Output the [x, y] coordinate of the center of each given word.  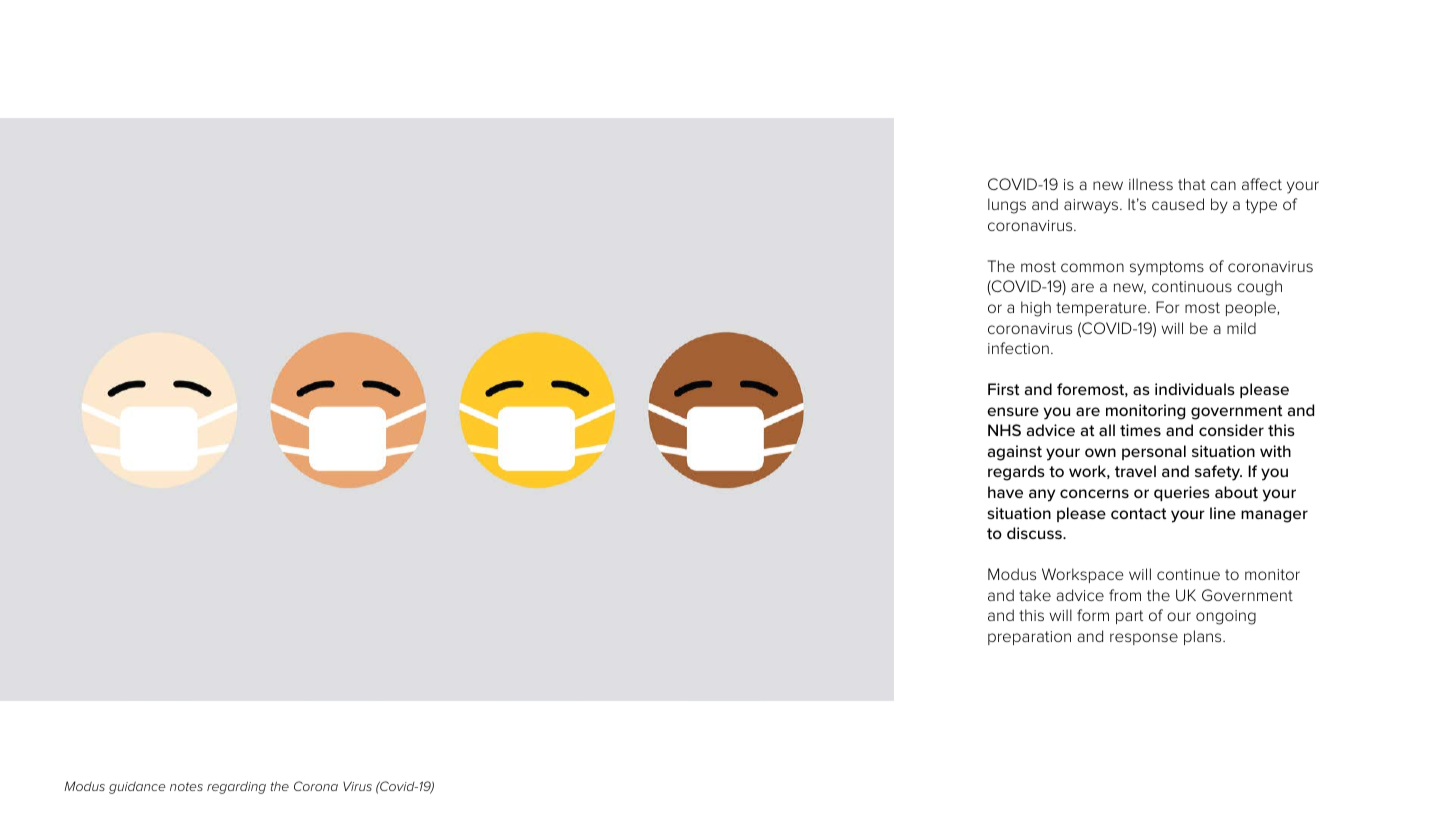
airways [1092, 206]
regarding [236, 787]
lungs [1007, 206]
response [1144, 639]
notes [186, 786]
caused [1178, 204]
